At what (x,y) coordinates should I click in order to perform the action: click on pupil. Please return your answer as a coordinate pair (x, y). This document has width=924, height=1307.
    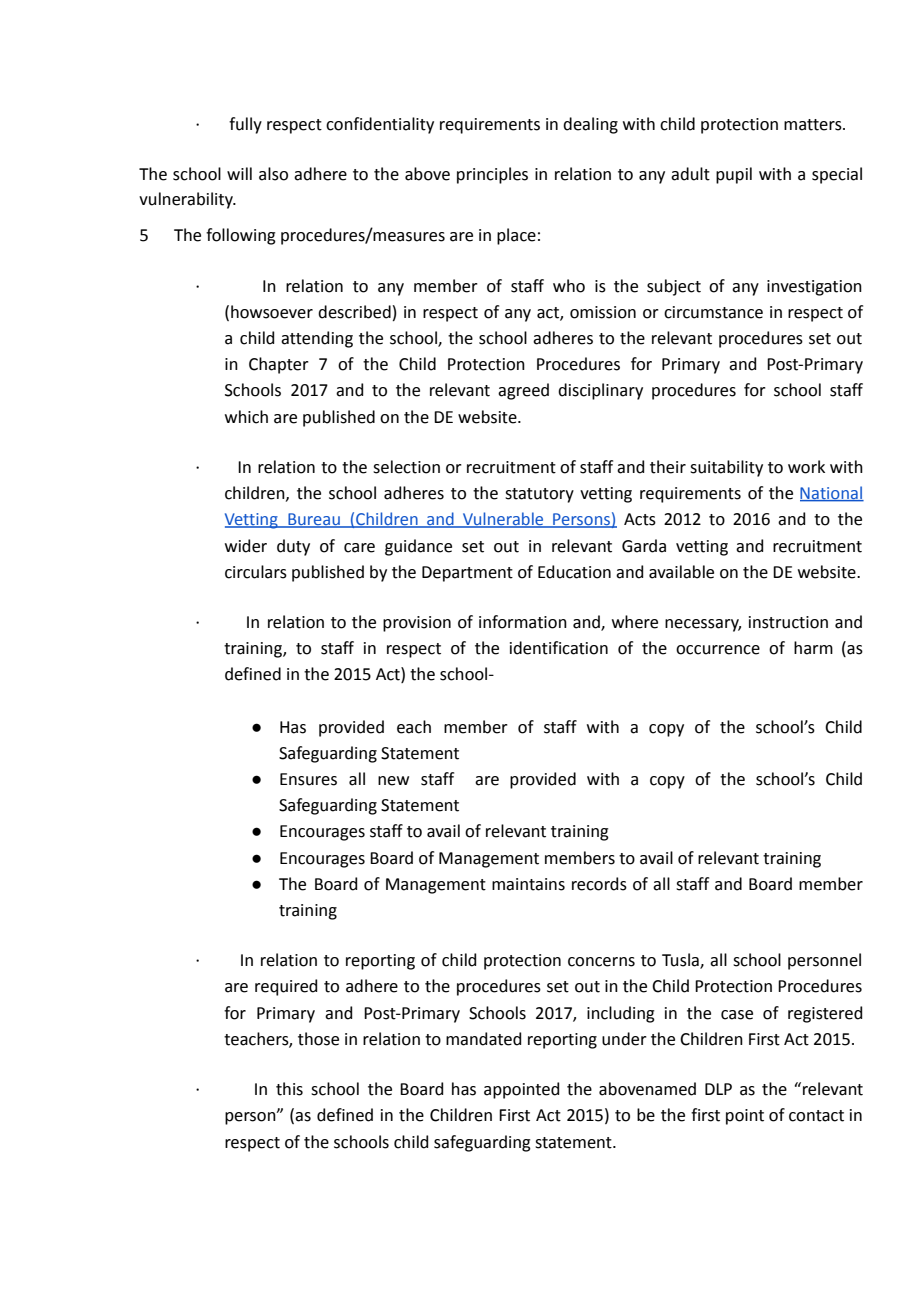
    Looking at the image, I should click on (734, 175).
